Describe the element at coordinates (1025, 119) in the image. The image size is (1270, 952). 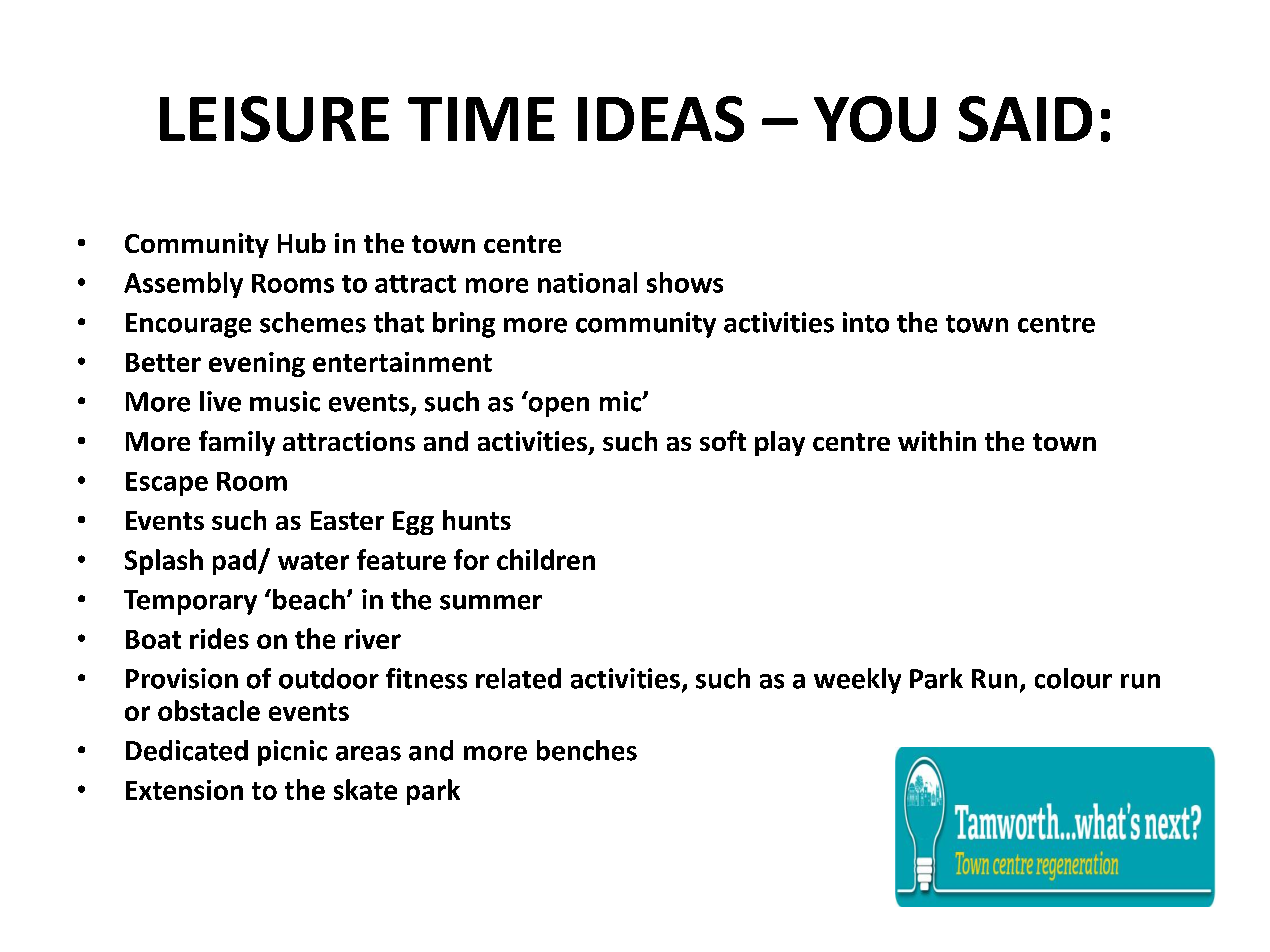
I see `SAID` at that location.
